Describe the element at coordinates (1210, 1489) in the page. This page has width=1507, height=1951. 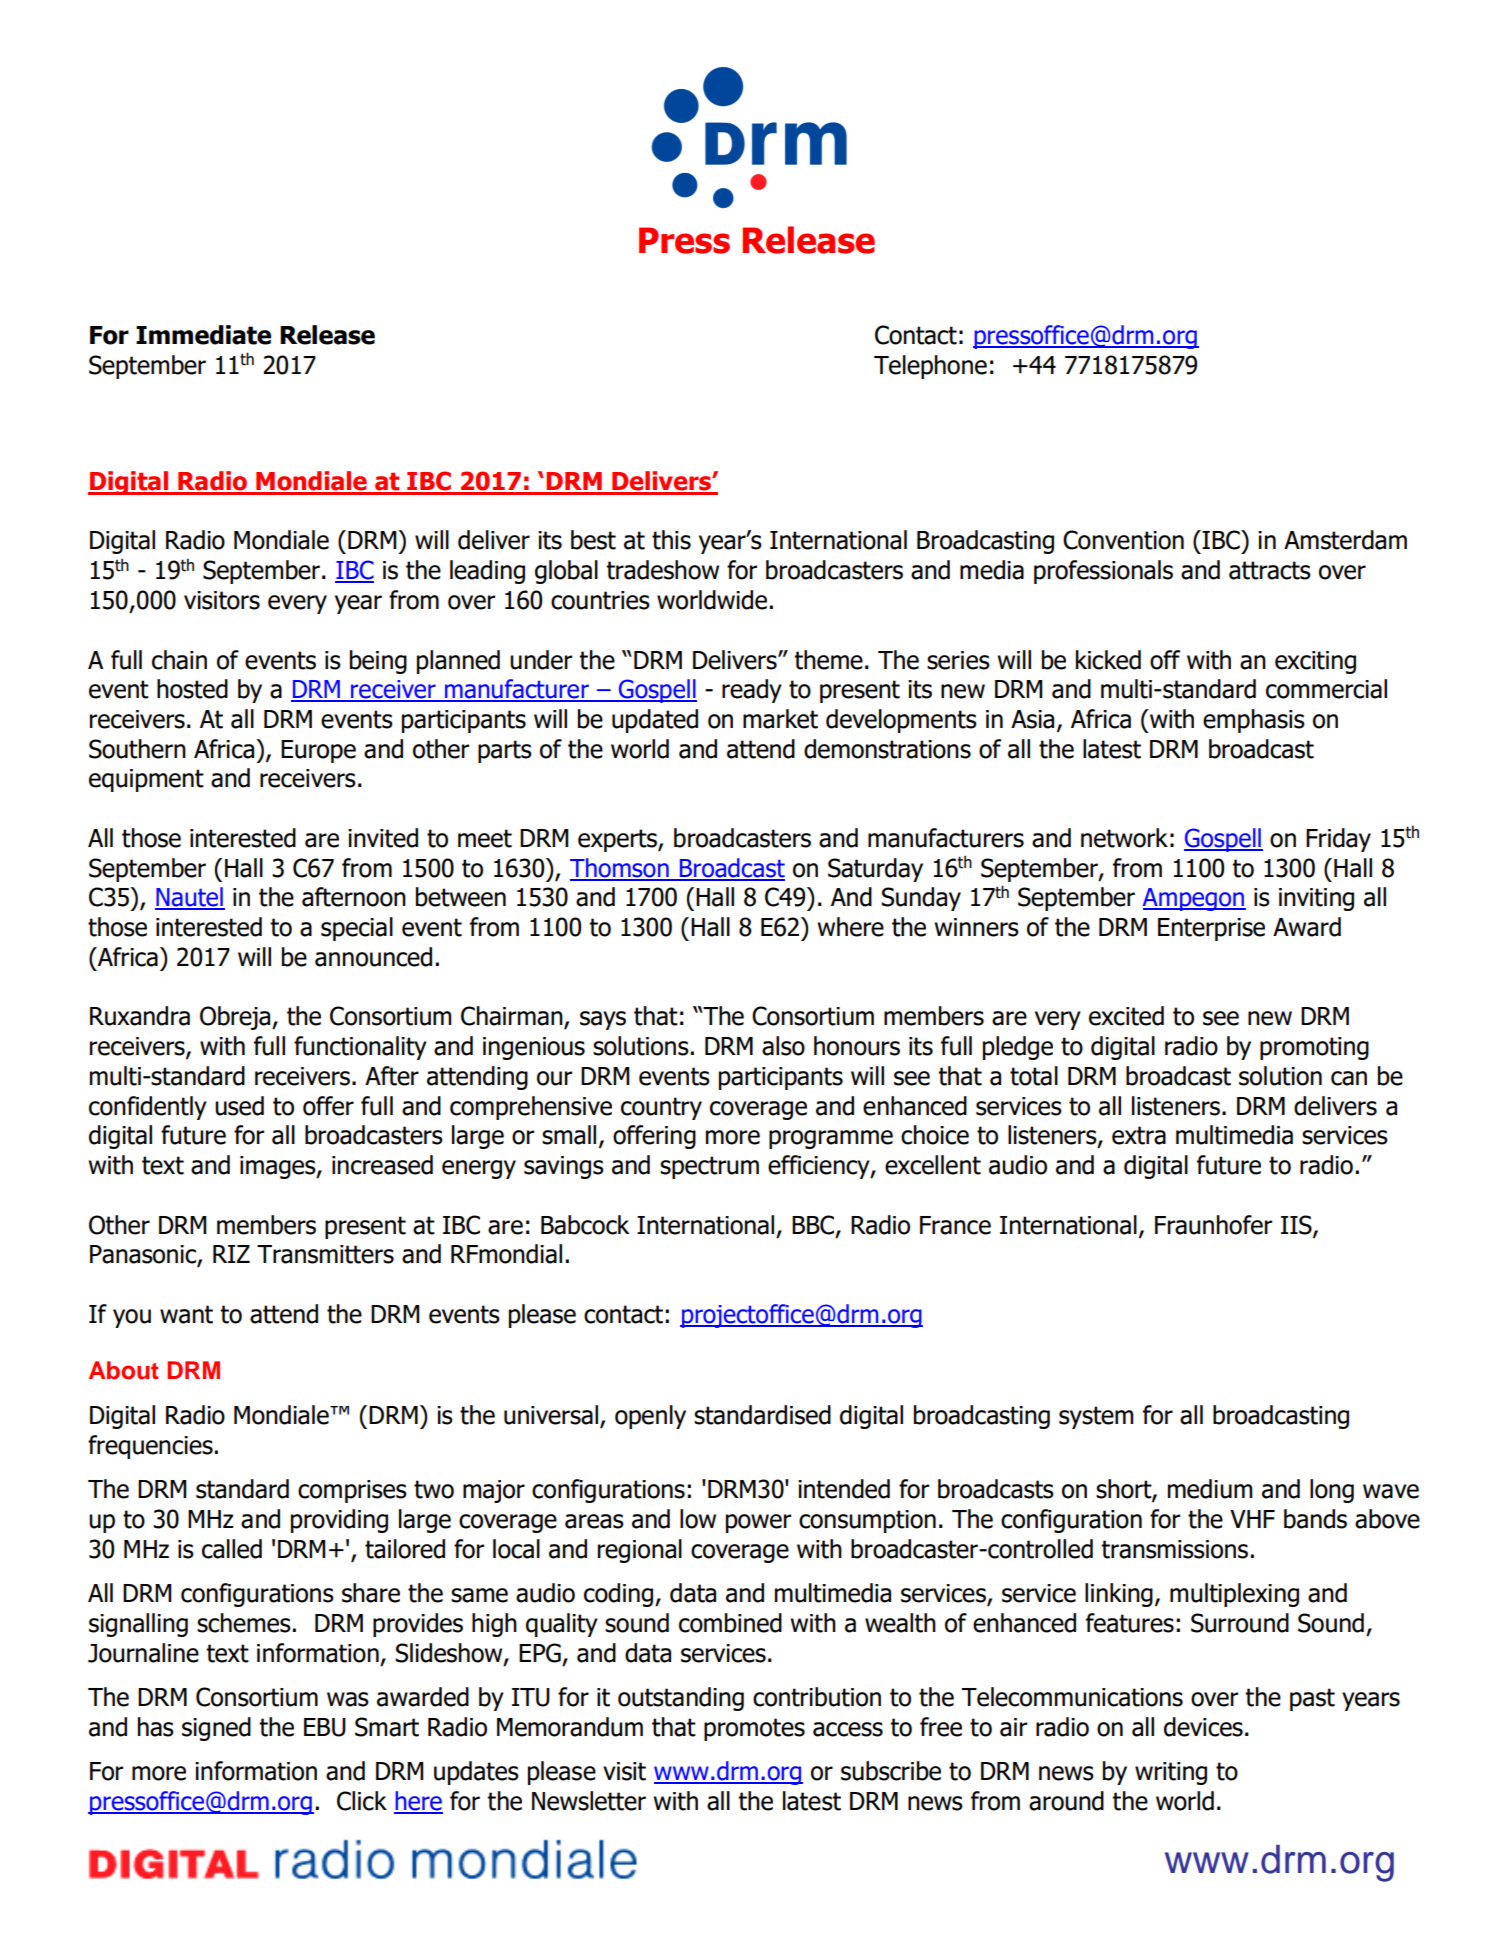
I see `medium` at that location.
